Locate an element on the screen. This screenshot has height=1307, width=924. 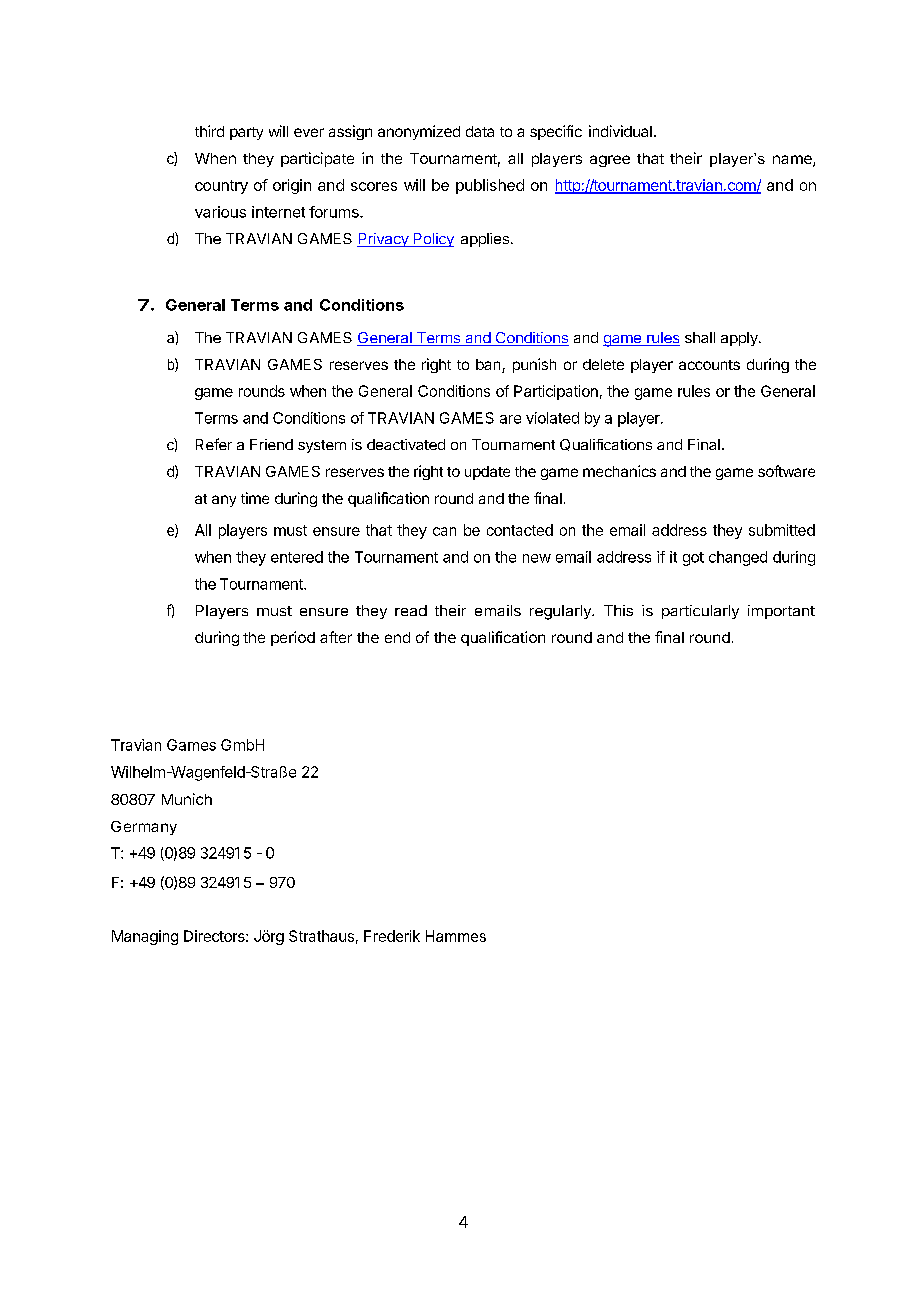
Frederik is located at coordinates (392, 936).
